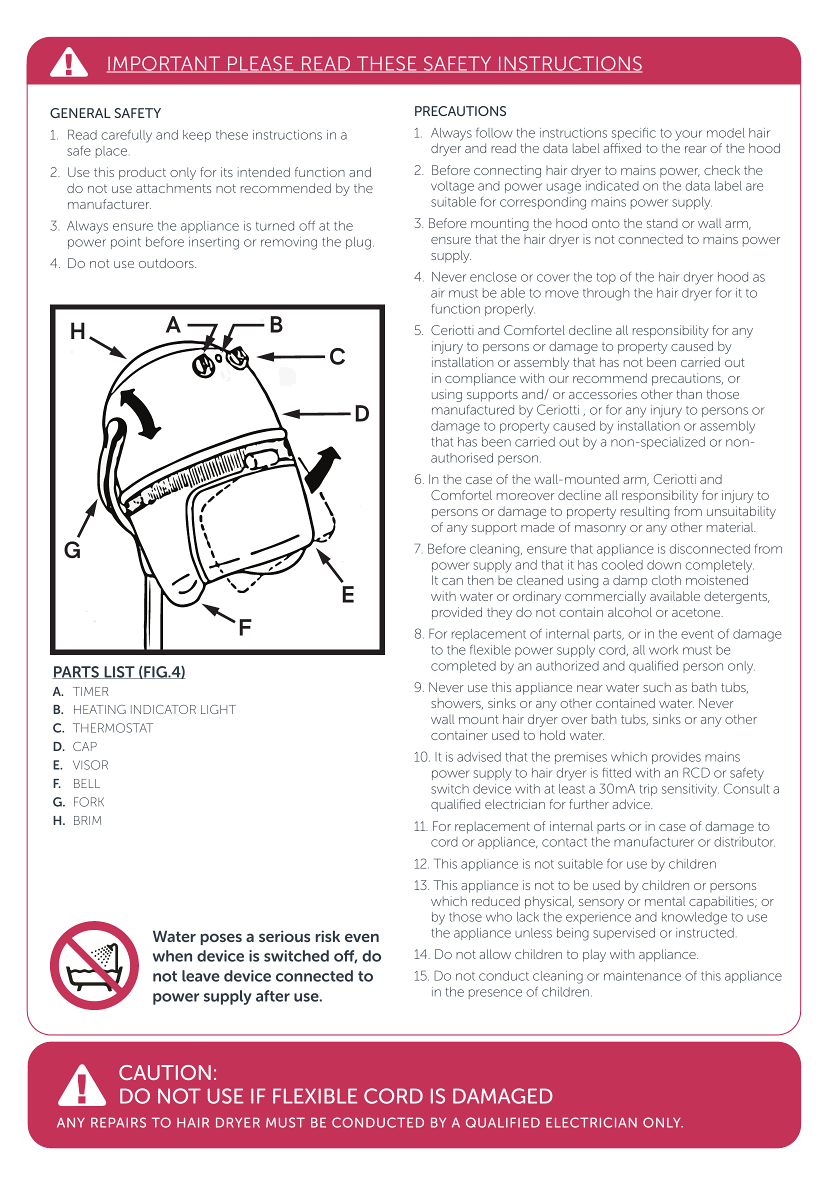 This image has width=835, height=1185. What do you see at coordinates (689, 135) in the image?
I see `your` at bounding box center [689, 135].
